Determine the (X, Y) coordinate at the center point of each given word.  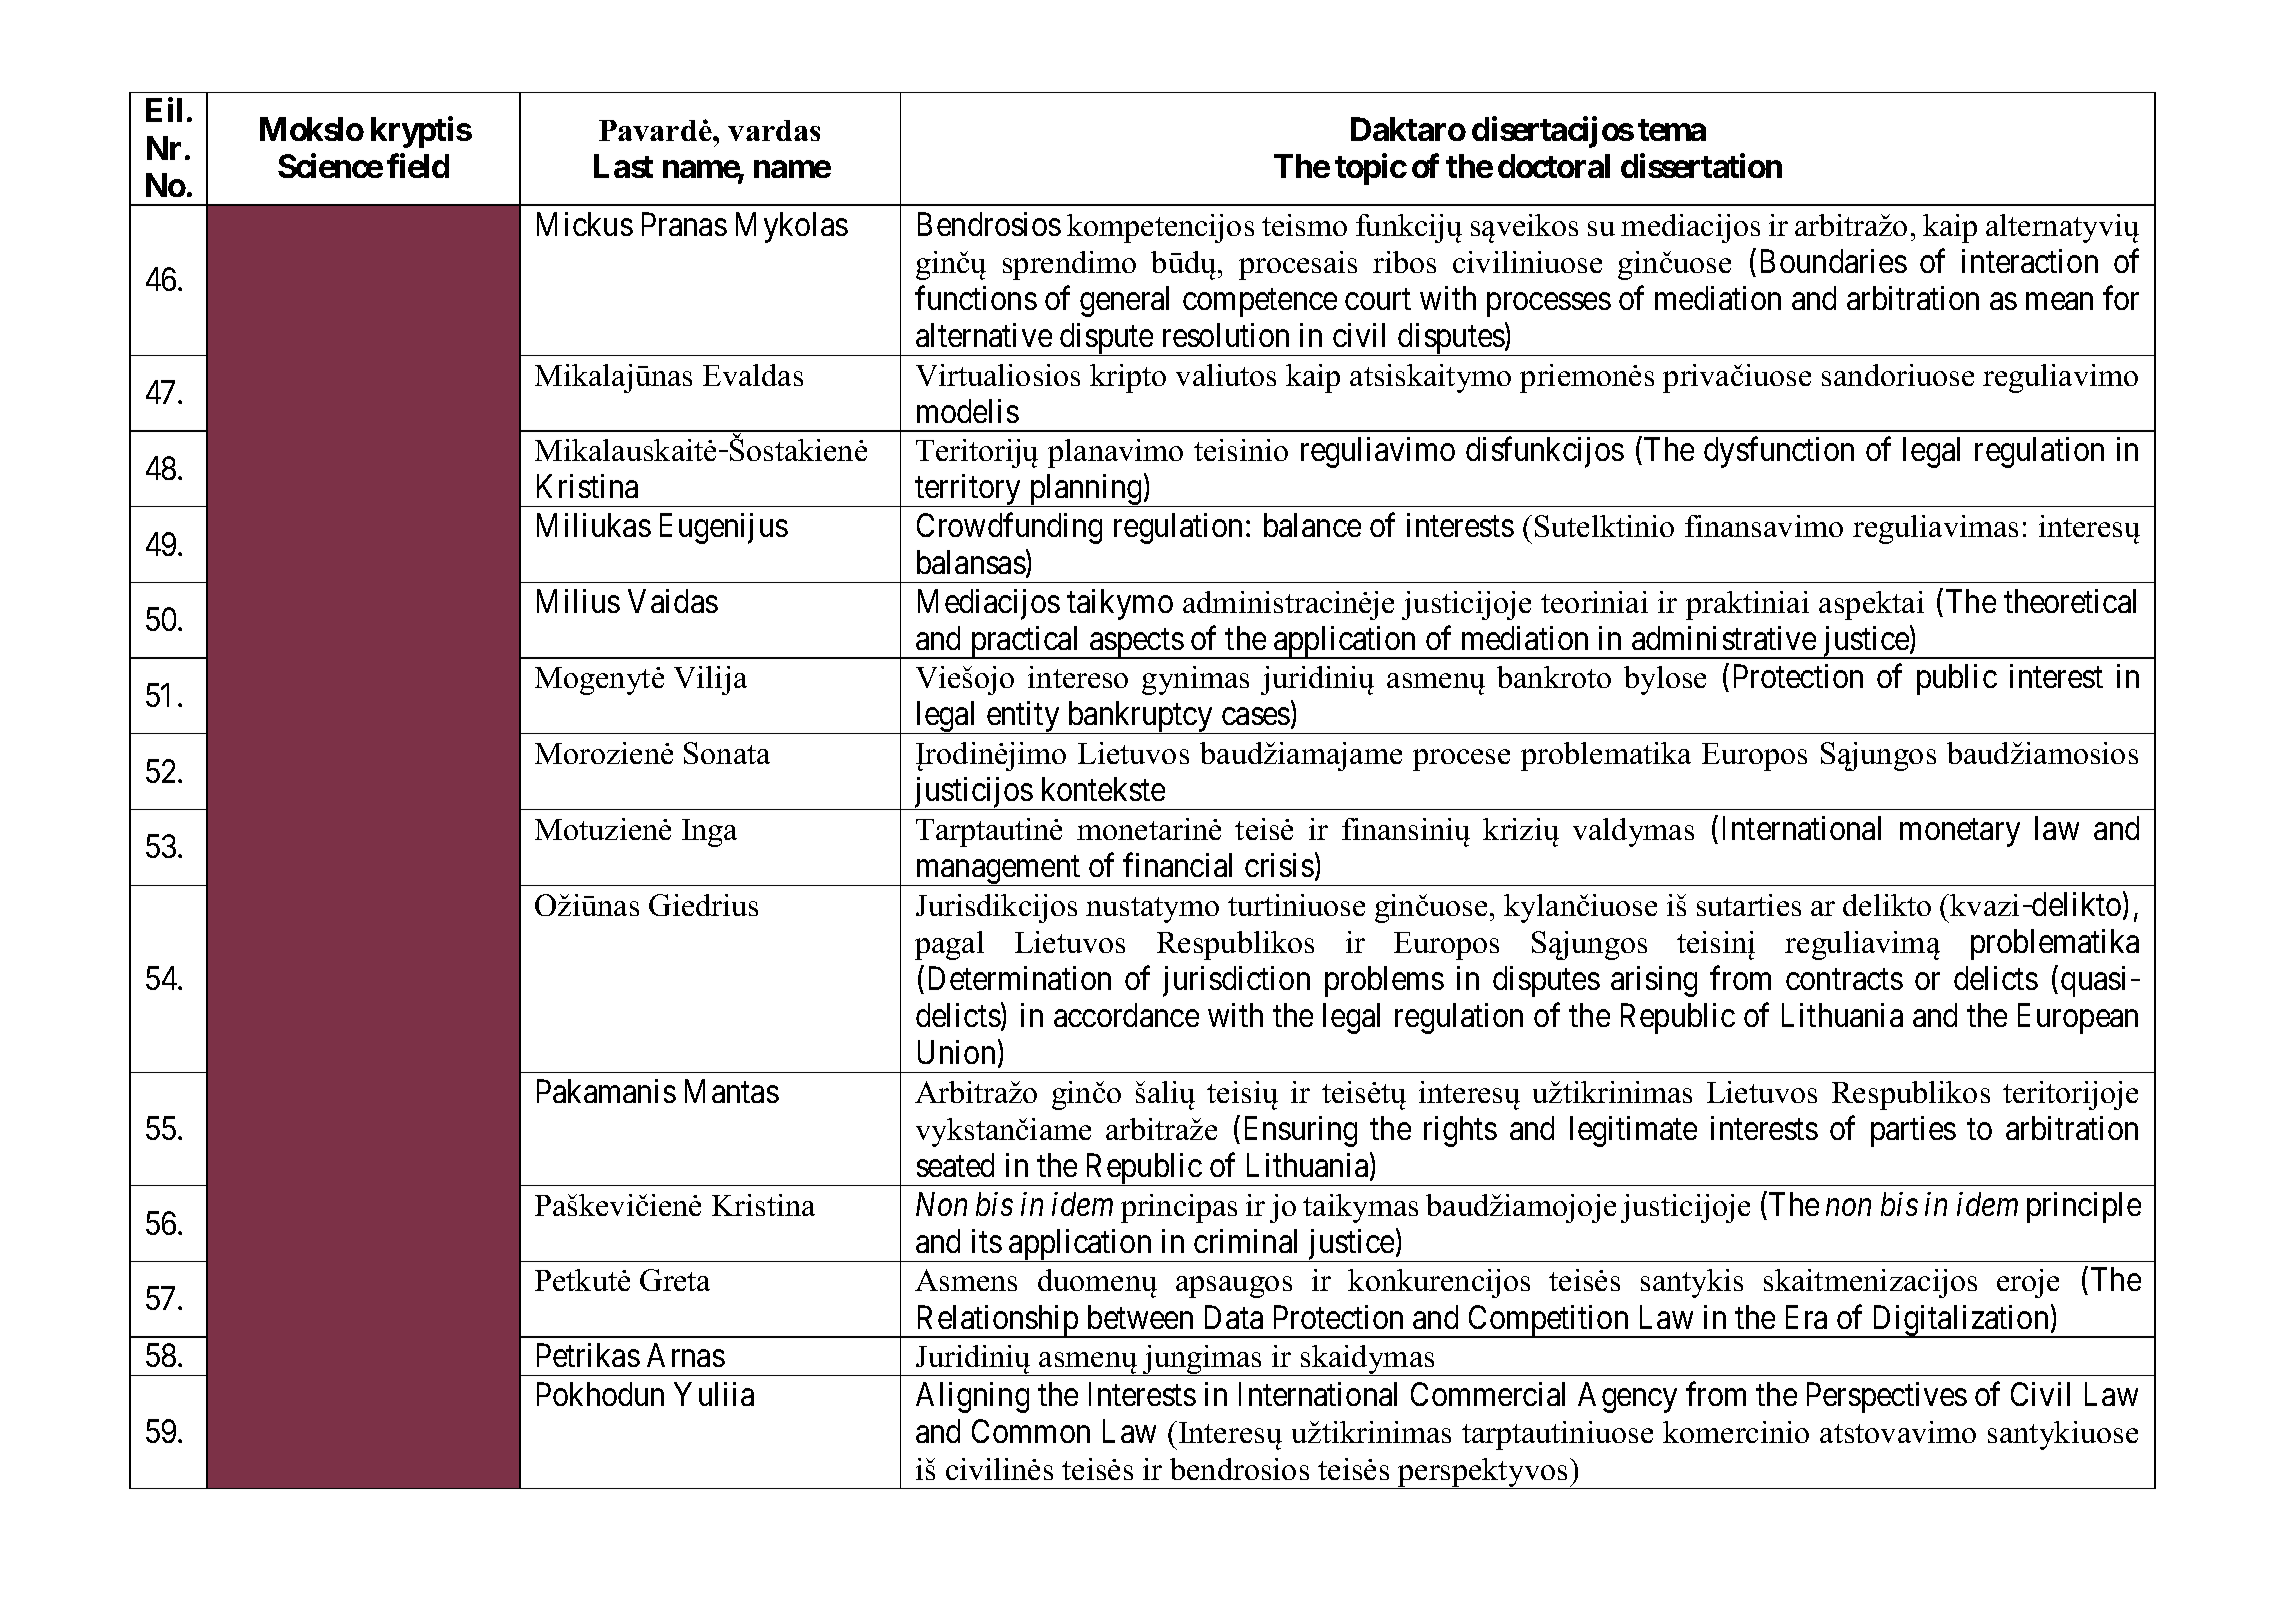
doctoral (1554, 166)
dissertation (1701, 166)
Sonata (727, 753)
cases (1256, 717)
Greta (675, 1280)
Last (623, 166)
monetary (1960, 833)
